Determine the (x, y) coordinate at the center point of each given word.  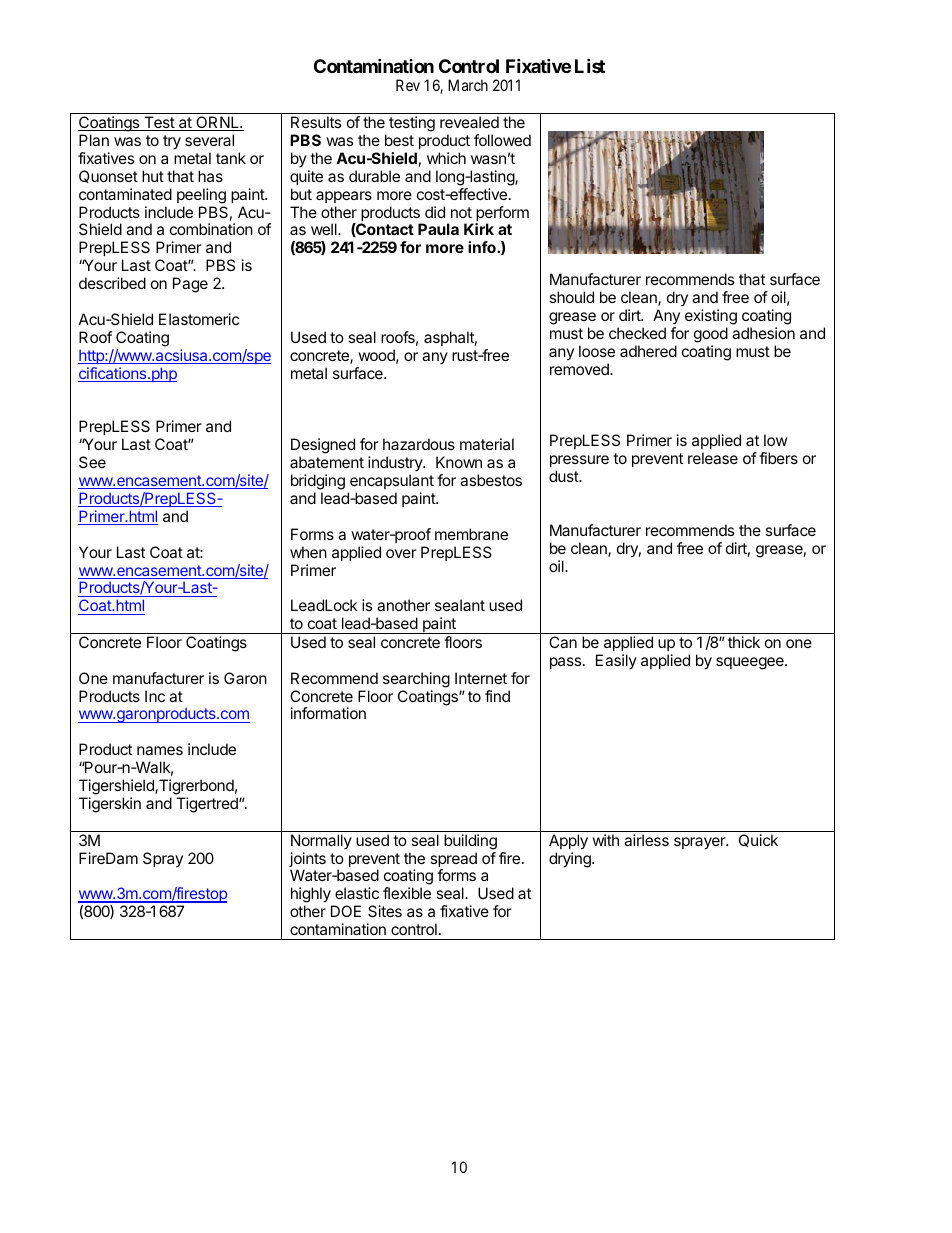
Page (190, 285)
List (590, 65)
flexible (407, 893)
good (711, 335)
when (308, 552)
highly (312, 896)
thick (744, 642)
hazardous (419, 444)
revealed (469, 122)
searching (416, 680)
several (209, 140)
